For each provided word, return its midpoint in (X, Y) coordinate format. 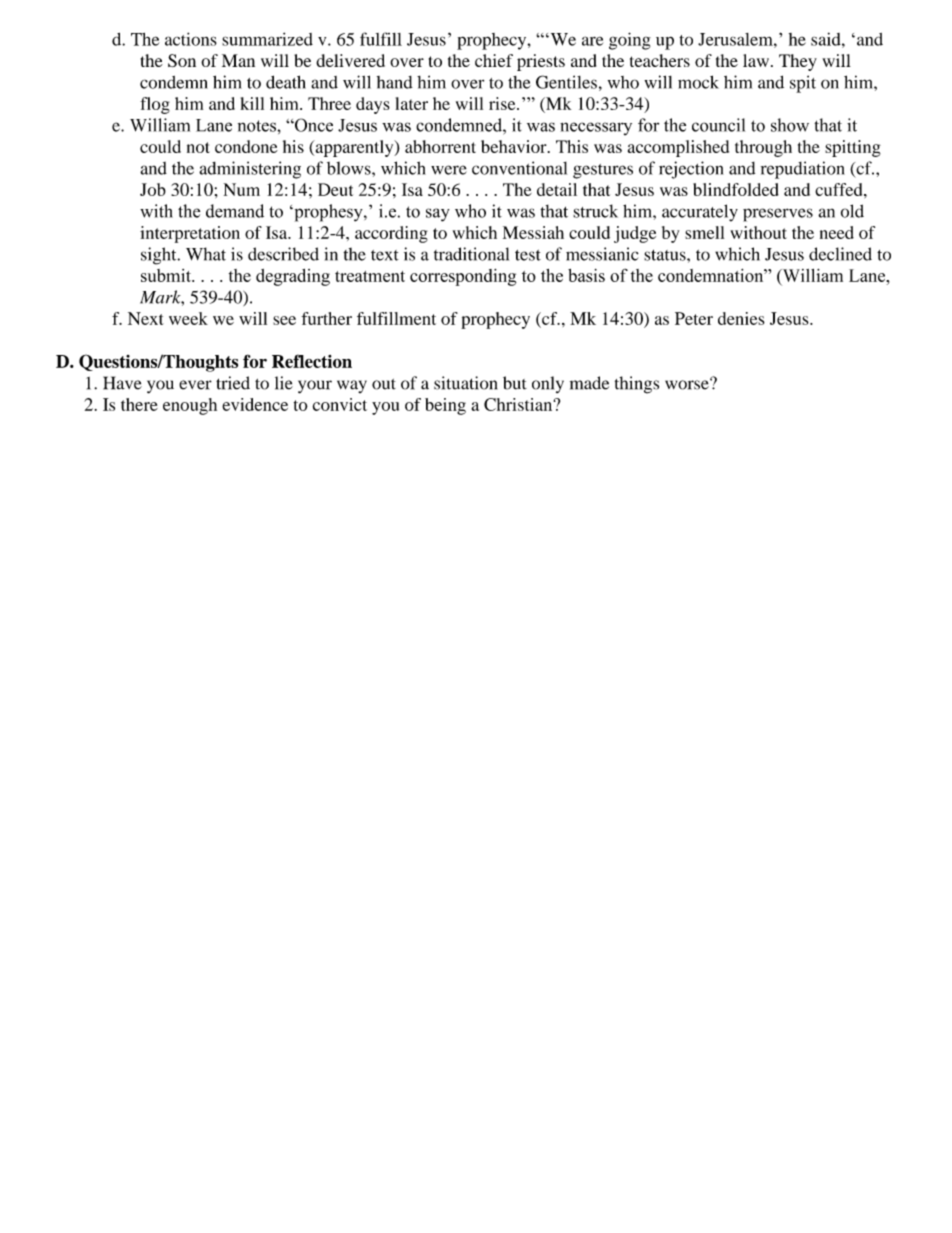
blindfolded (736, 189)
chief (494, 60)
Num (242, 189)
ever (195, 385)
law (757, 60)
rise (503, 103)
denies (741, 318)
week (188, 318)
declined (840, 254)
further (326, 318)
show (790, 125)
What (206, 254)
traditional (471, 254)
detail (557, 189)
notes (258, 126)
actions (191, 39)
